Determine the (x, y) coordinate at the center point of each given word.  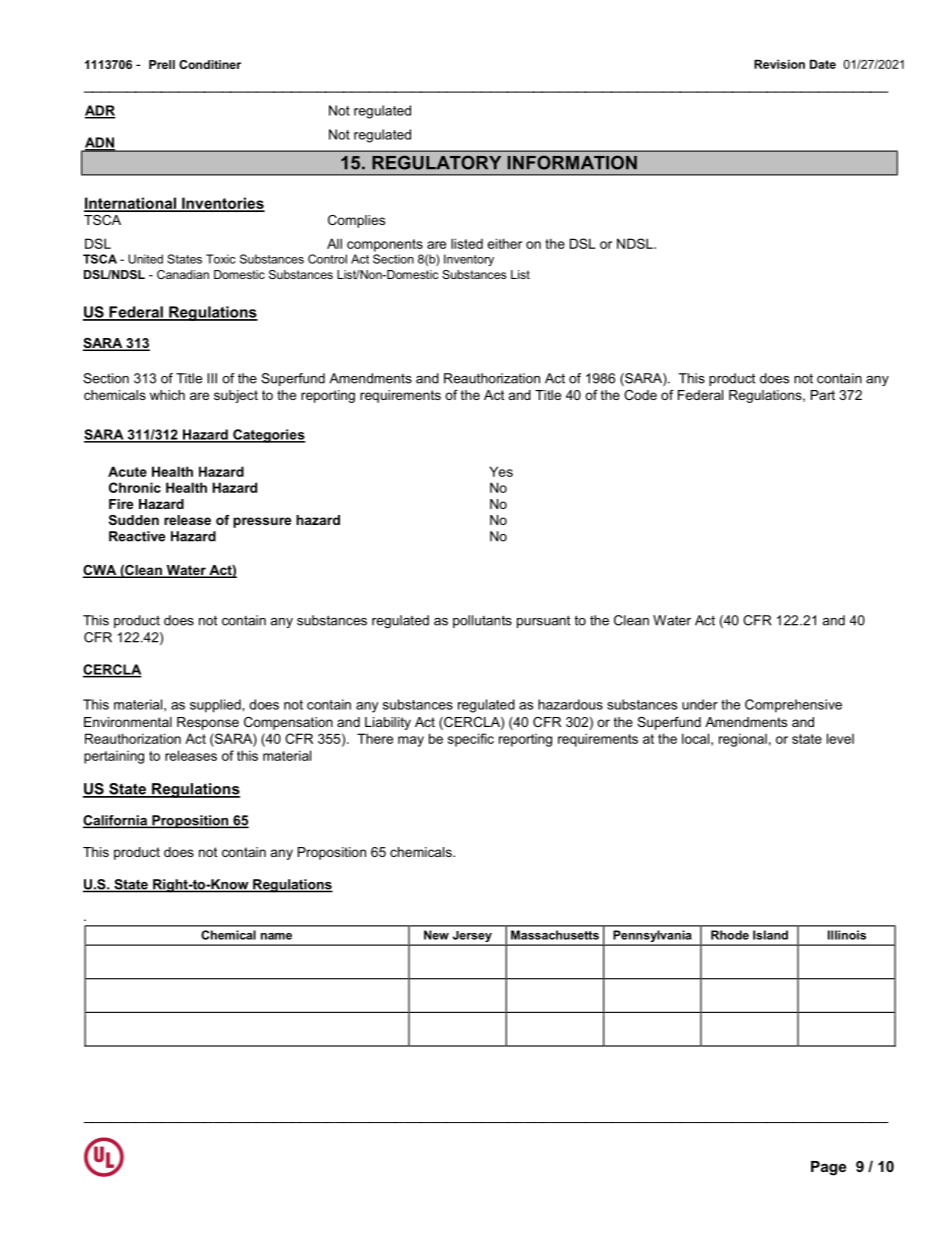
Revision (779, 64)
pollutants (482, 621)
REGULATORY (436, 162)
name (276, 936)
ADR (100, 111)
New (436, 935)
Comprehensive (793, 706)
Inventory (469, 260)
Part (823, 395)
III (212, 378)
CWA (101, 571)
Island (770, 935)
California (116, 821)
